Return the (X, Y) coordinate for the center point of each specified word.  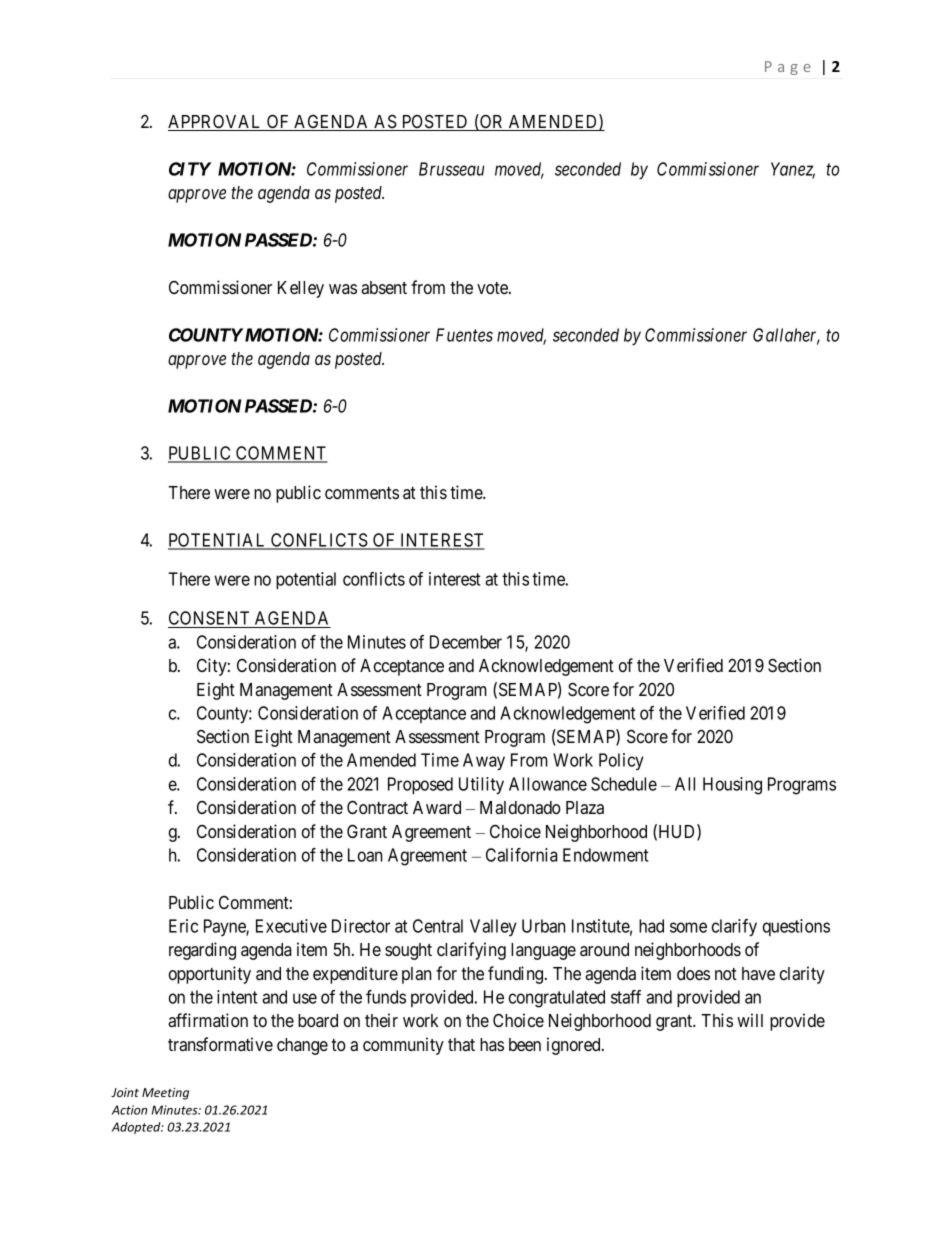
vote (493, 288)
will (750, 1020)
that (461, 1044)
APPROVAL (216, 122)
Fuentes (464, 335)
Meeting (165, 1094)
